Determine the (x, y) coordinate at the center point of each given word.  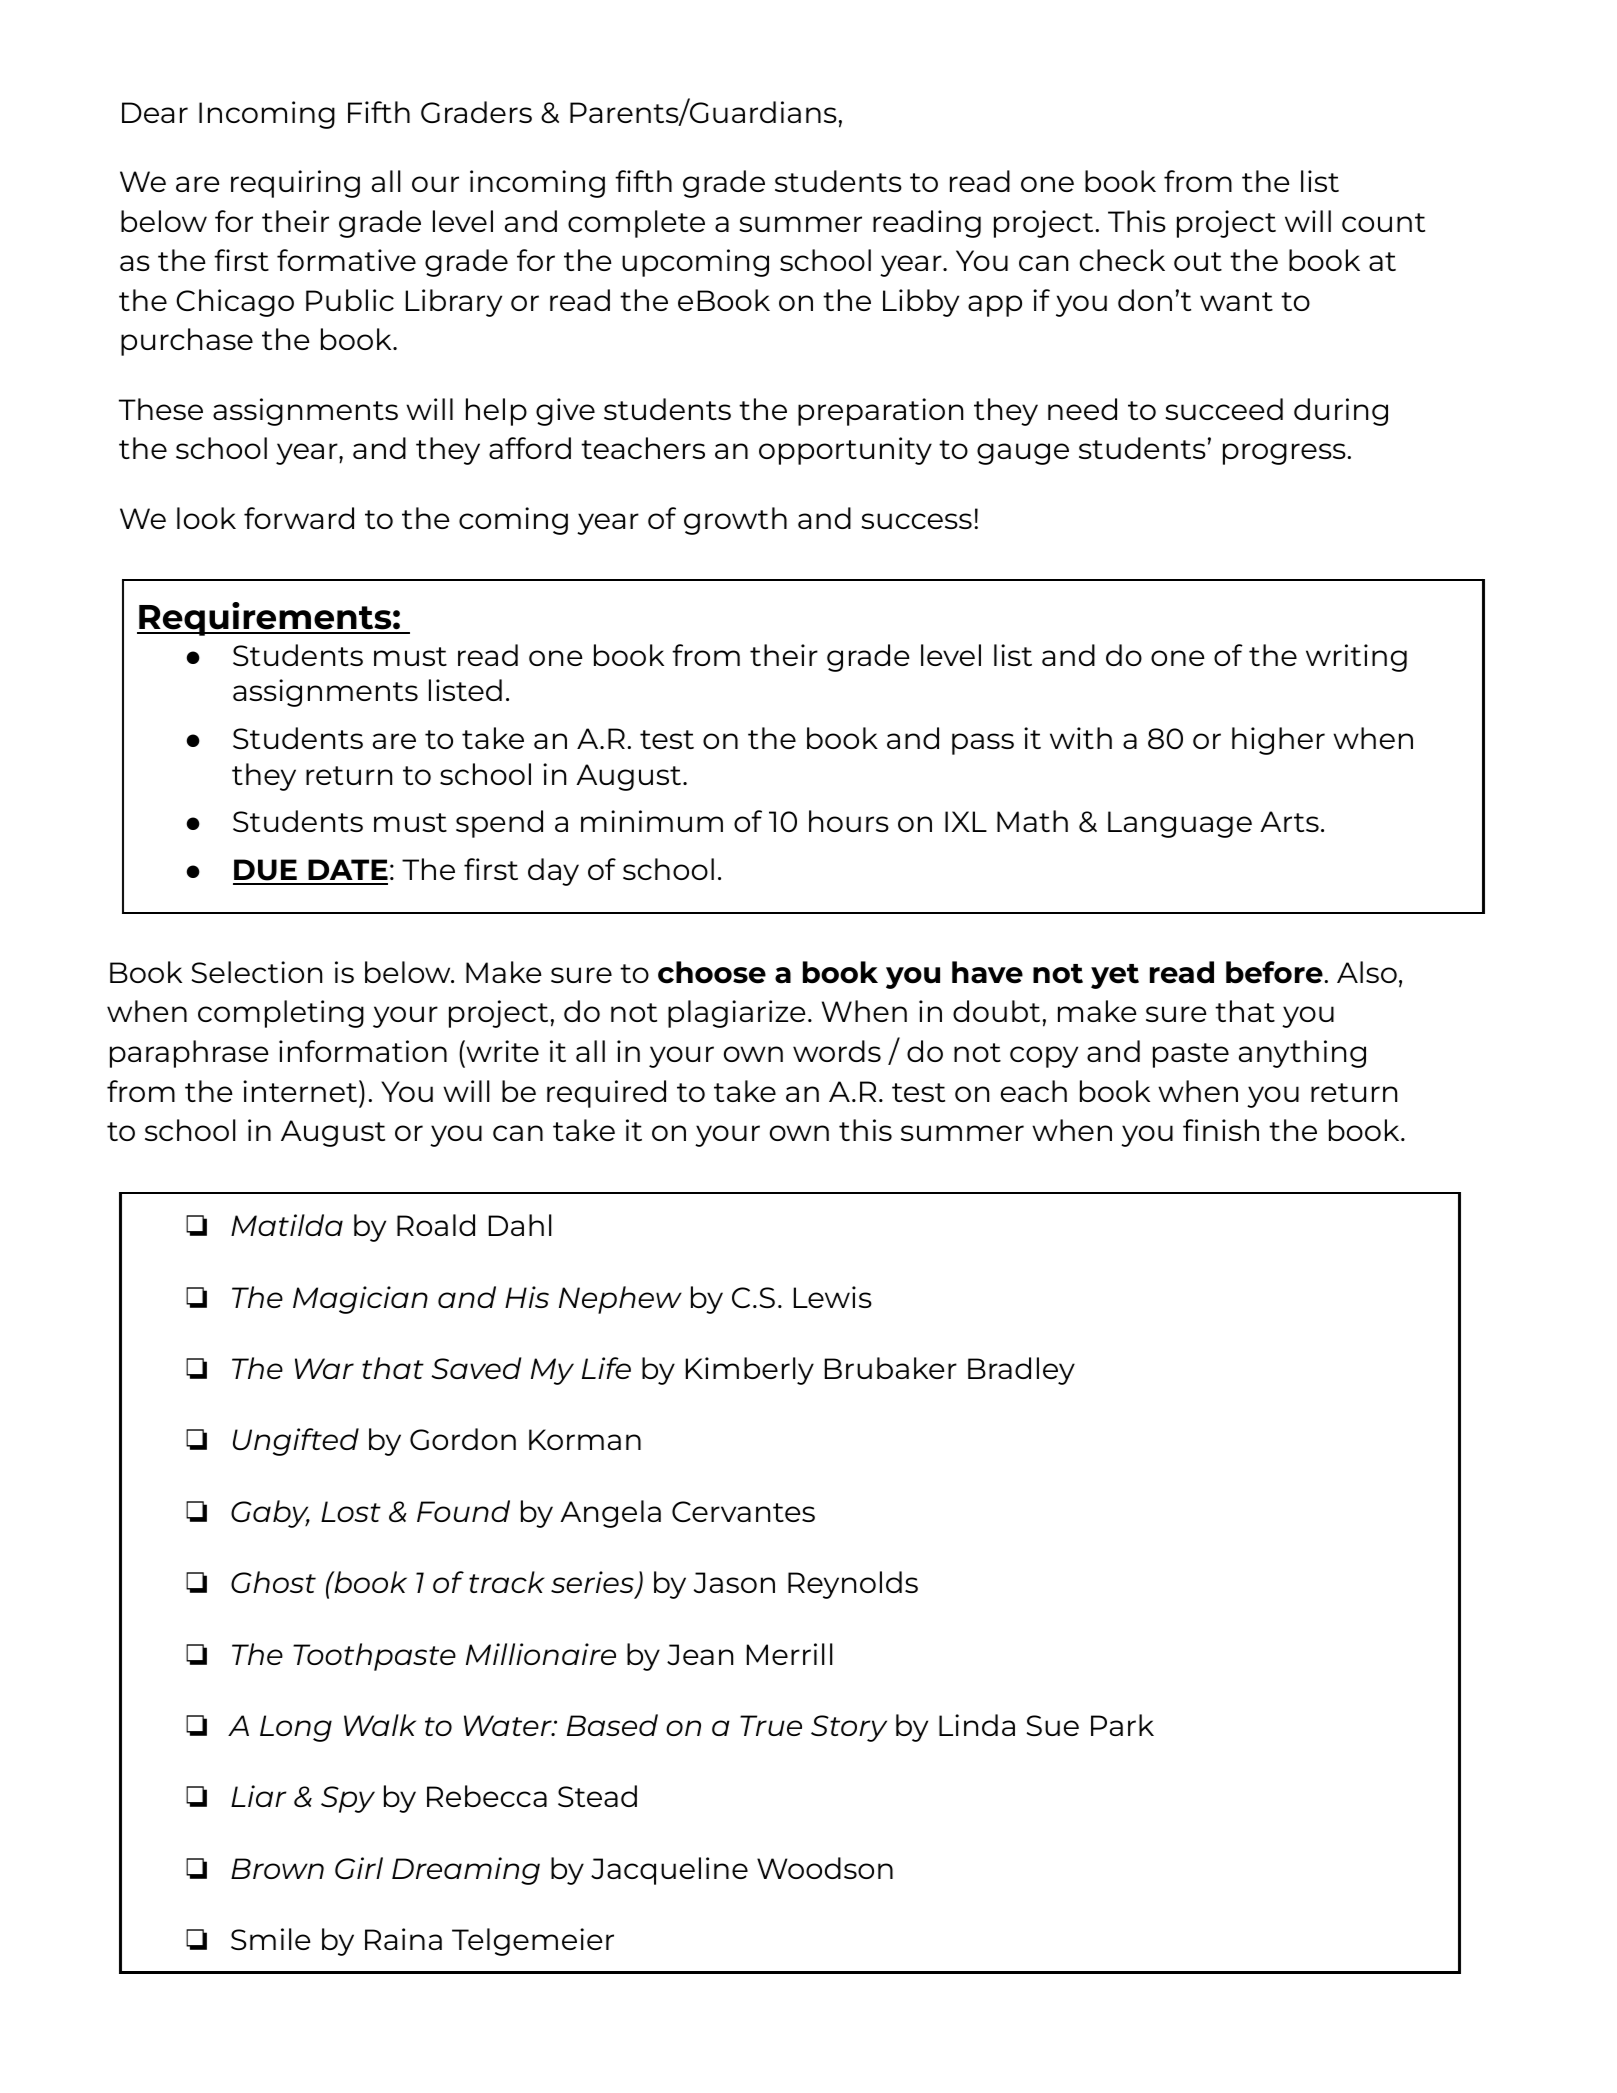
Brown (277, 1868)
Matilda (287, 1225)
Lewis (833, 1297)
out (1198, 261)
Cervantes (743, 1511)
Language (1180, 824)
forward (299, 518)
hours (849, 821)
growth (735, 521)
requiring (295, 184)
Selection (256, 972)
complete (636, 224)
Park (1122, 1725)
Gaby (270, 1514)
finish (1221, 1130)
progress (1285, 454)
